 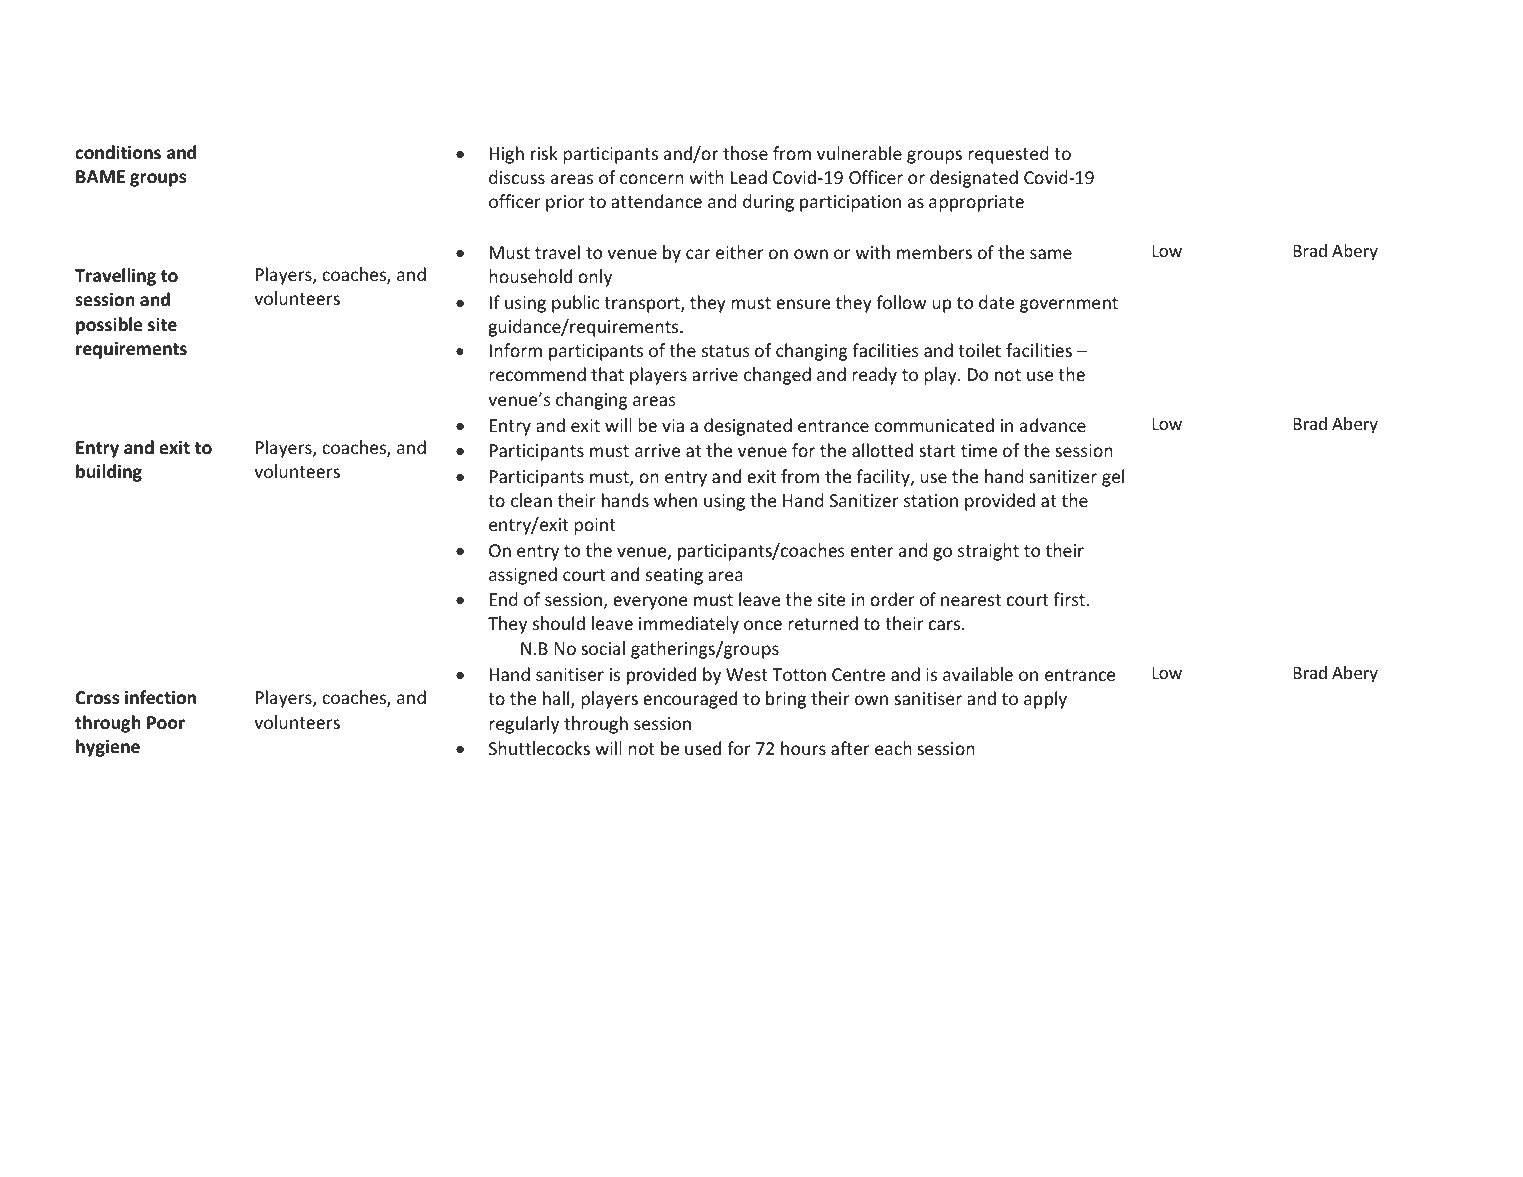 I want to click on straight, so click(x=988, y=552).
